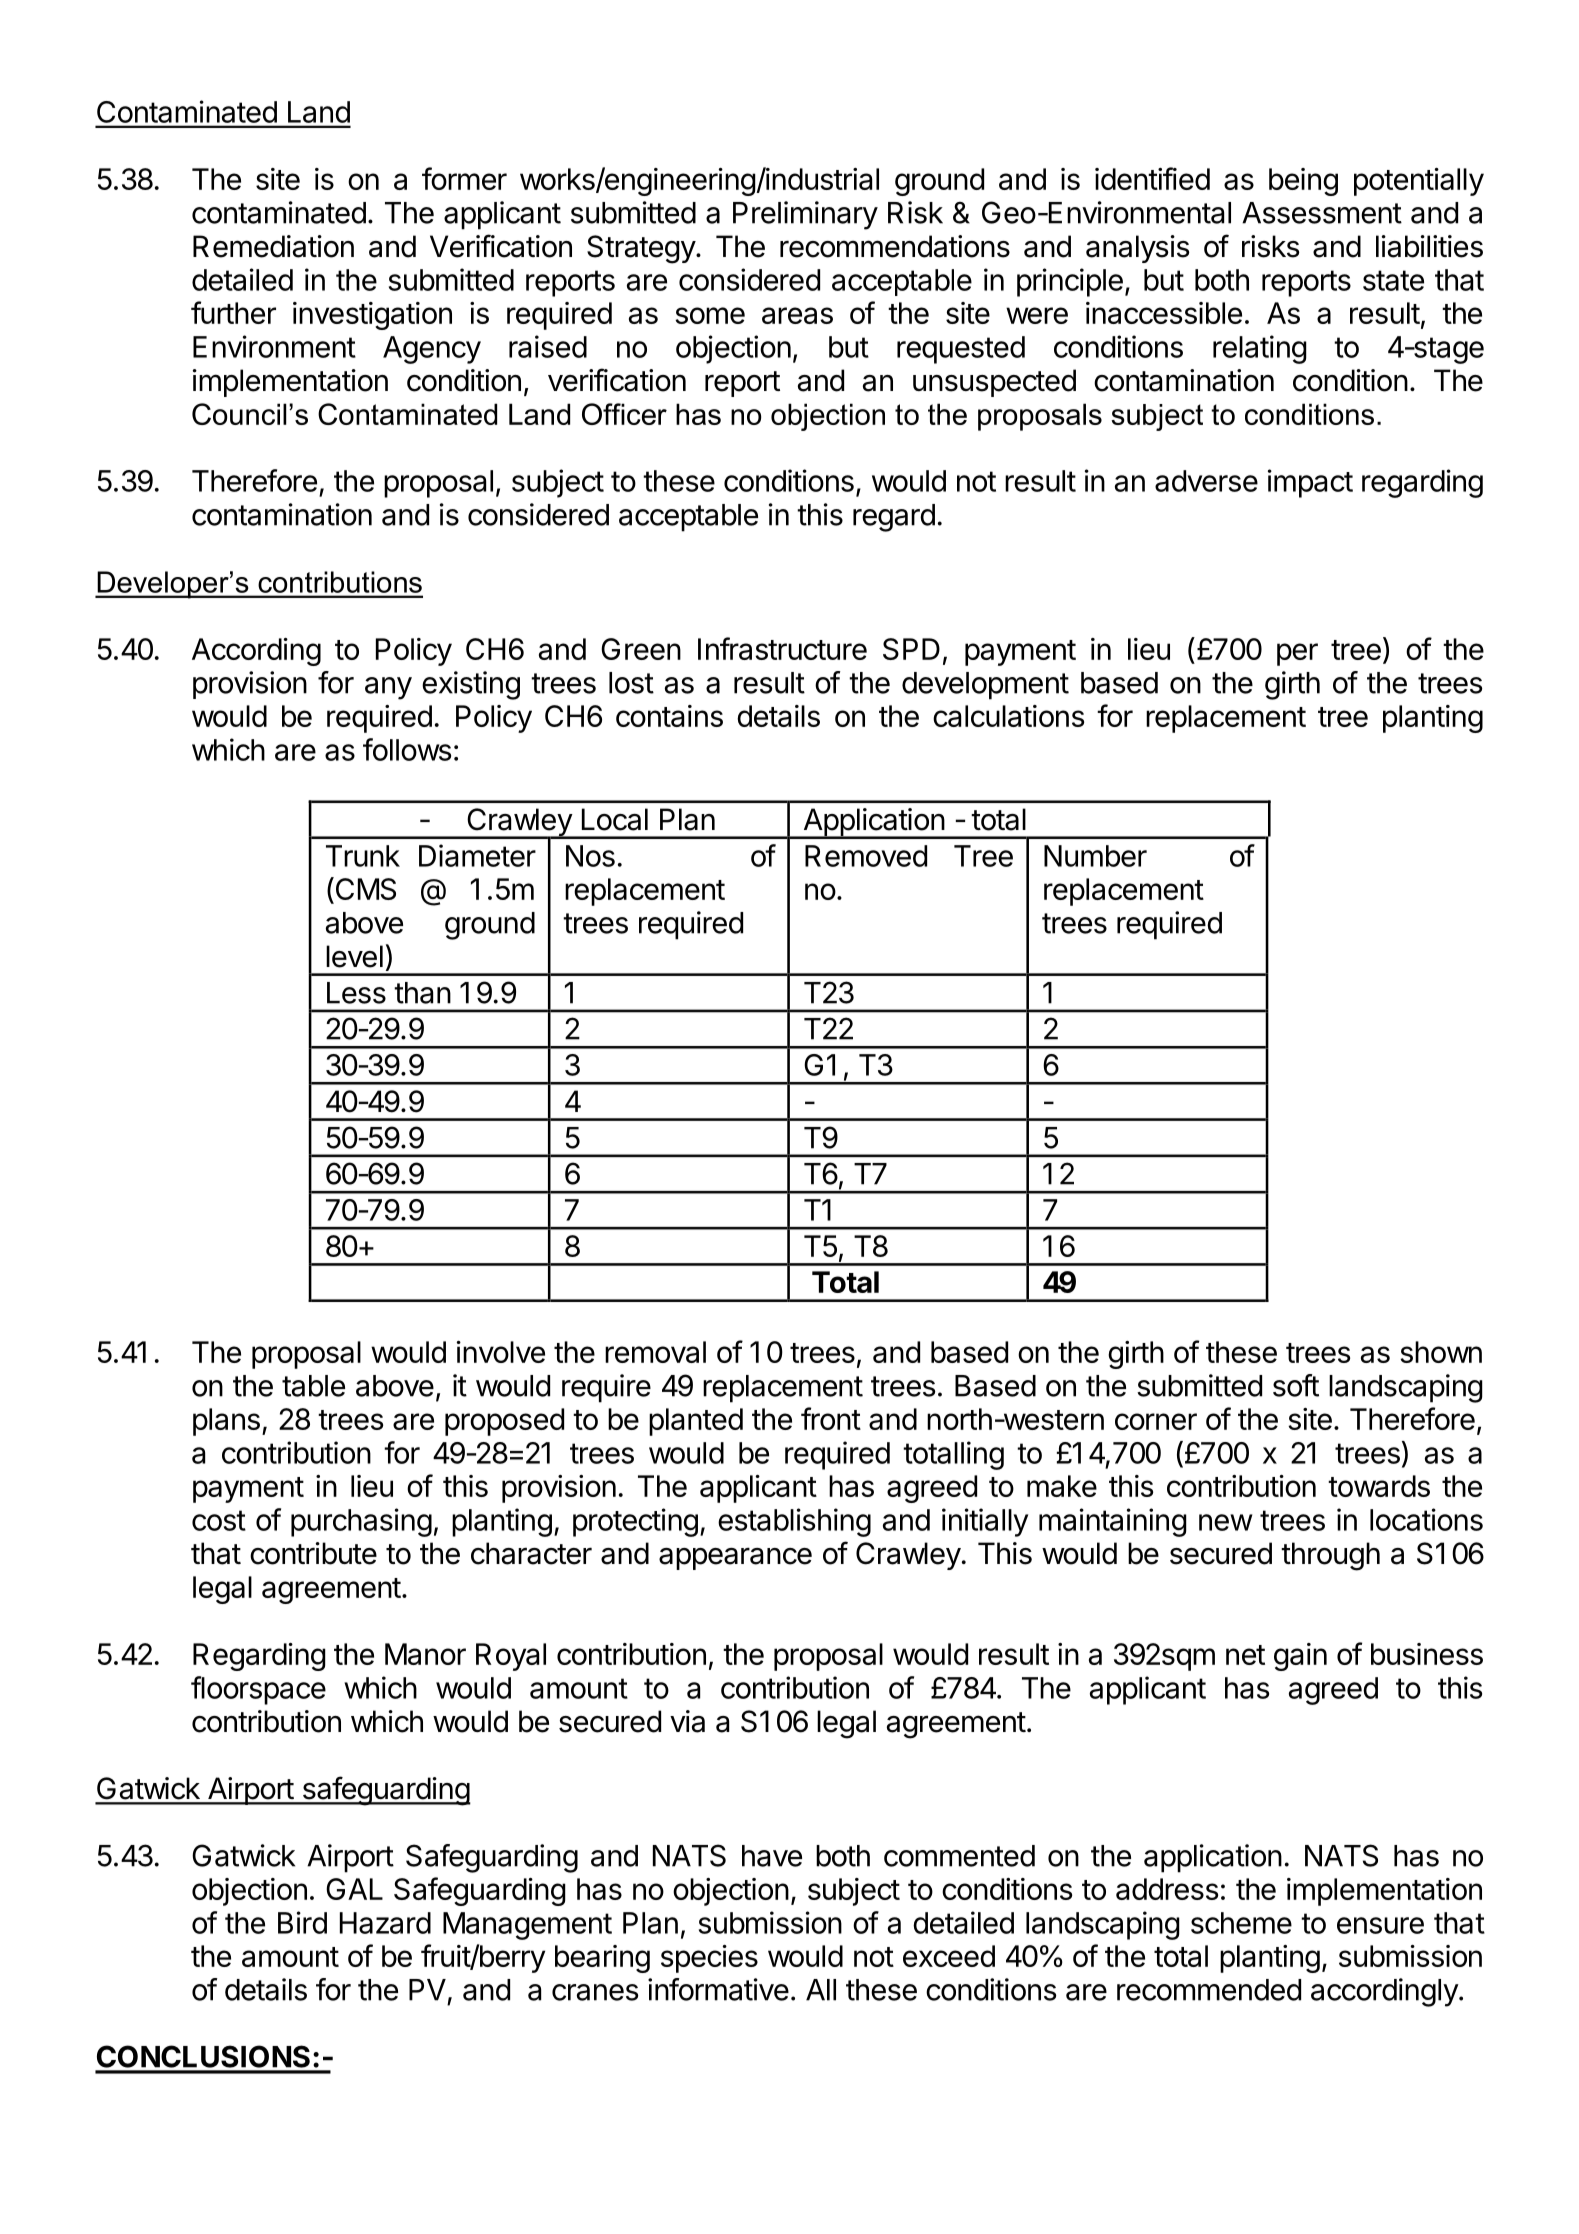 The height and width of the screenshot is (2234, 1579). What do you see at coordinates (1095, 856) in the screenshot?
I see `Number` at bounding box center [1095, 856].
